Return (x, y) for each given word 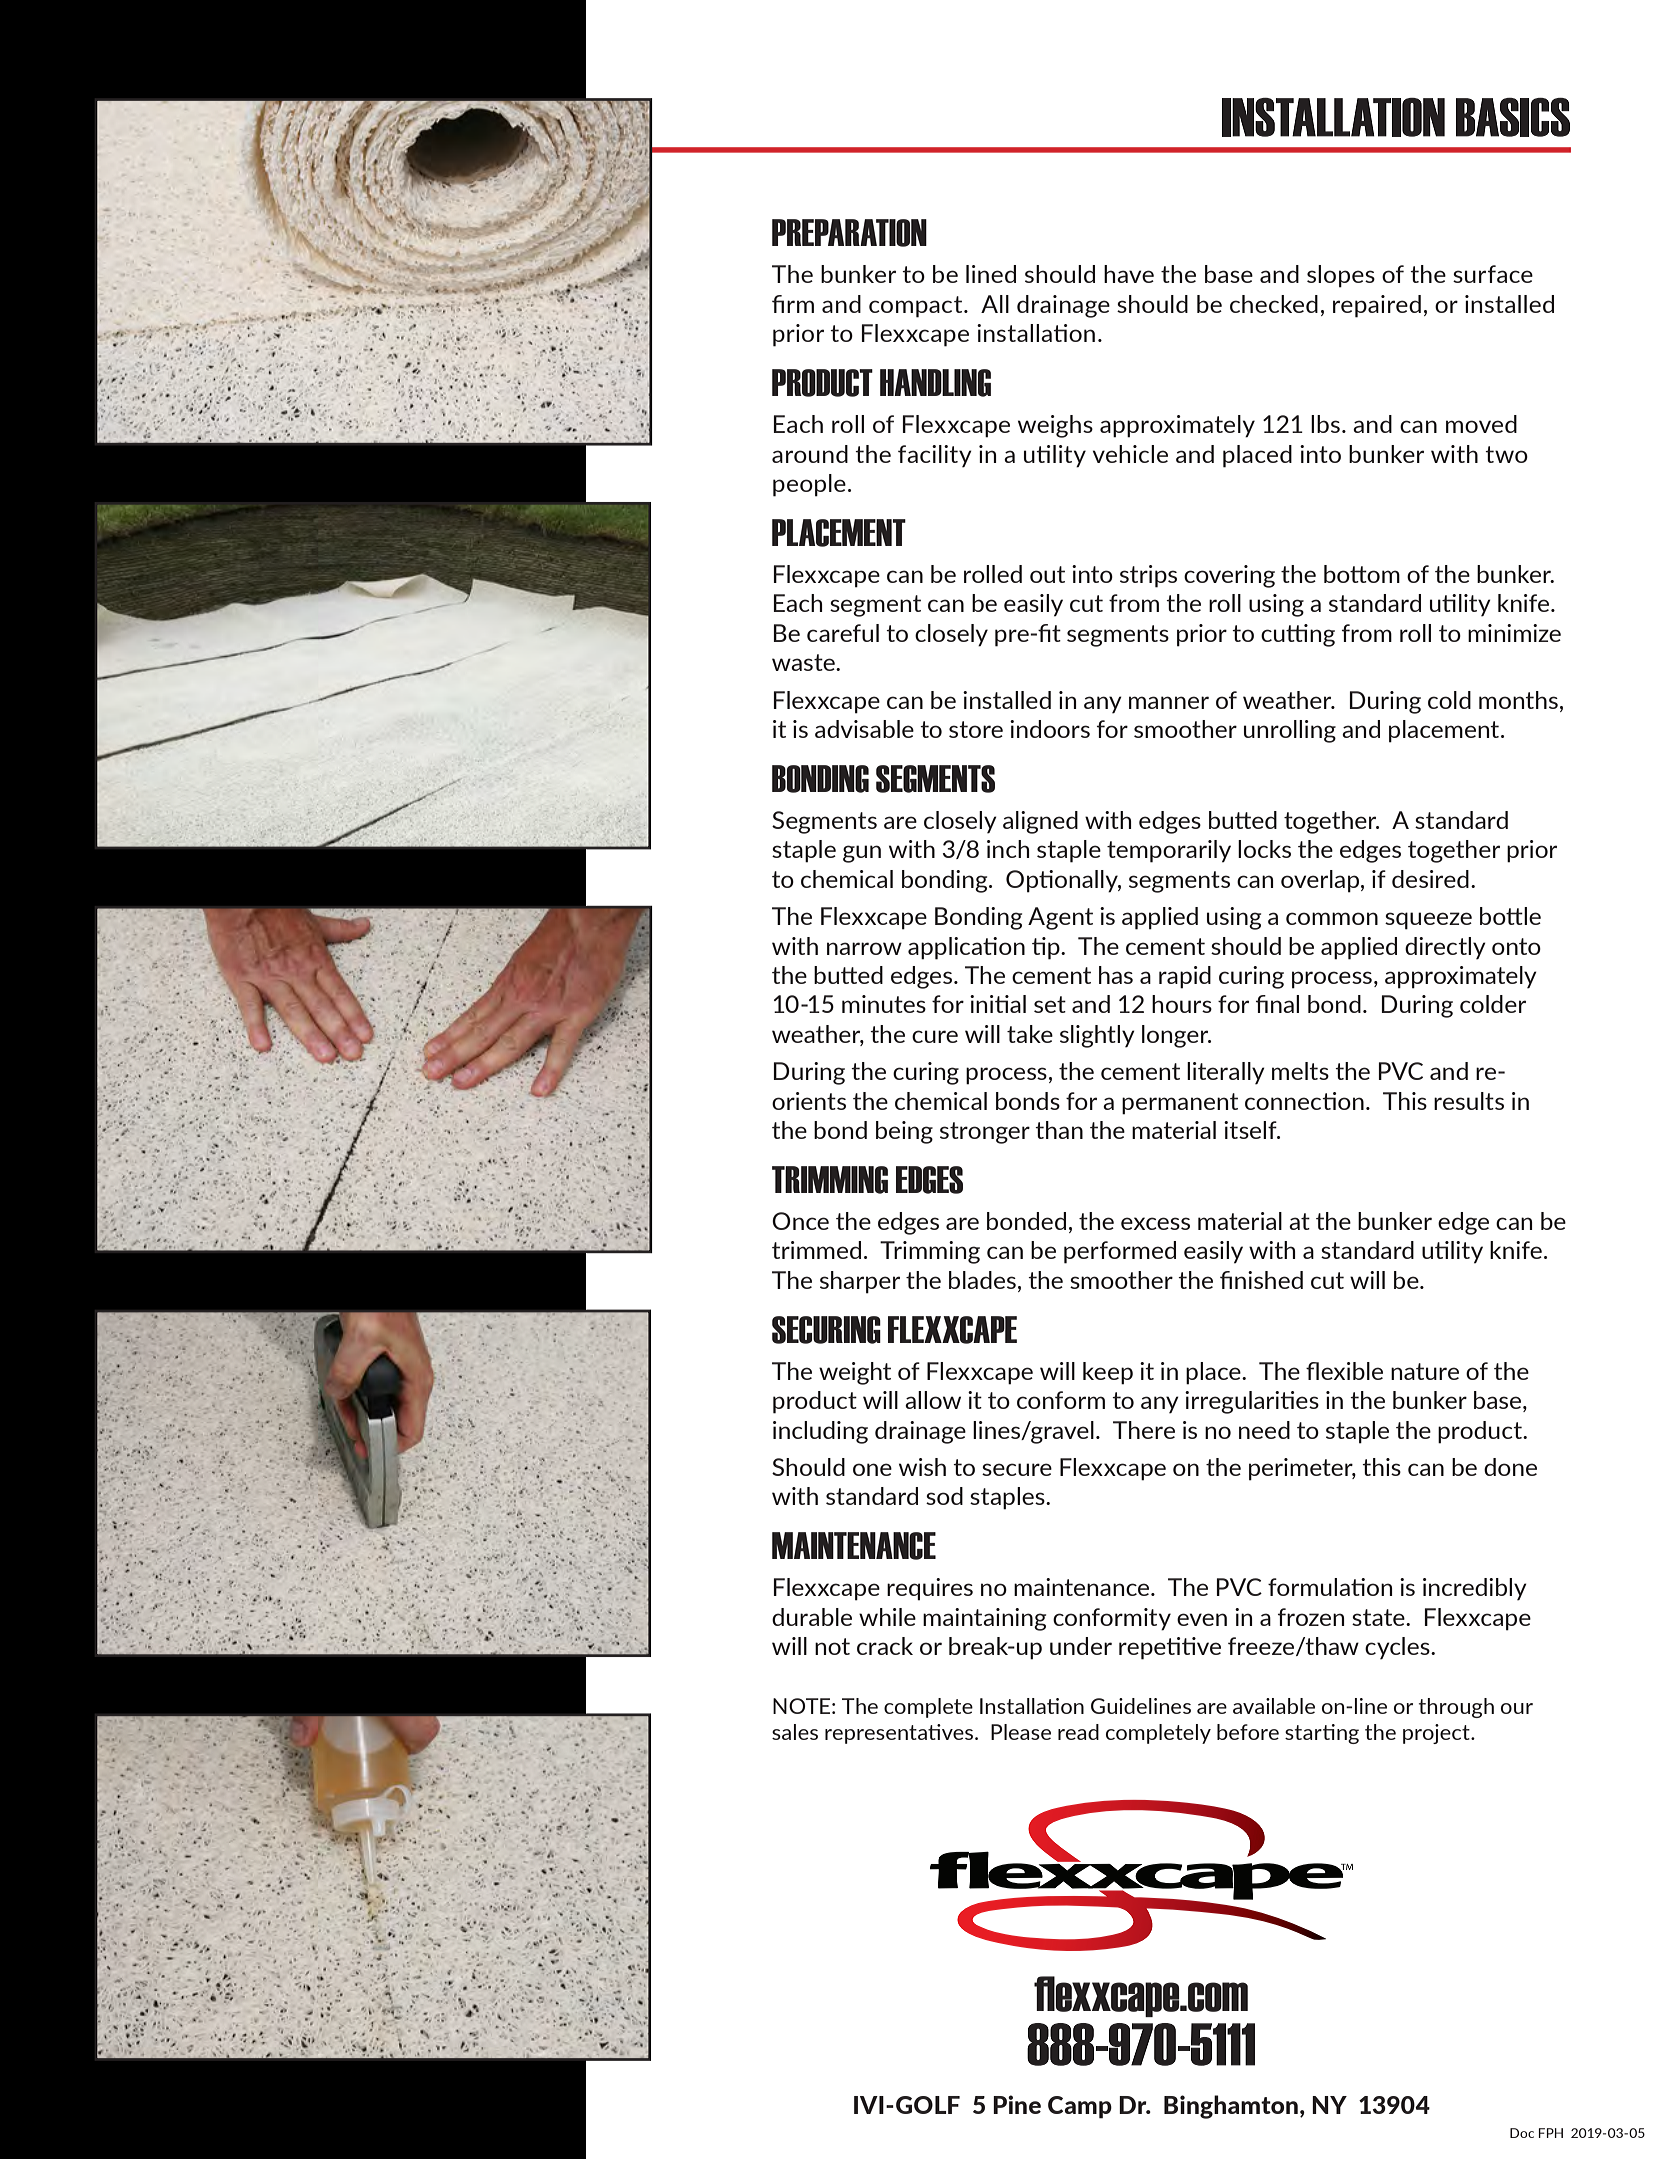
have (1129, 274)
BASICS (1513, 117)
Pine (1017, 2104)
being (904, 1132)
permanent (1180, 1104)
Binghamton (1231, 2107)
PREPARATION (849, 233)
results (1469, 1101)
